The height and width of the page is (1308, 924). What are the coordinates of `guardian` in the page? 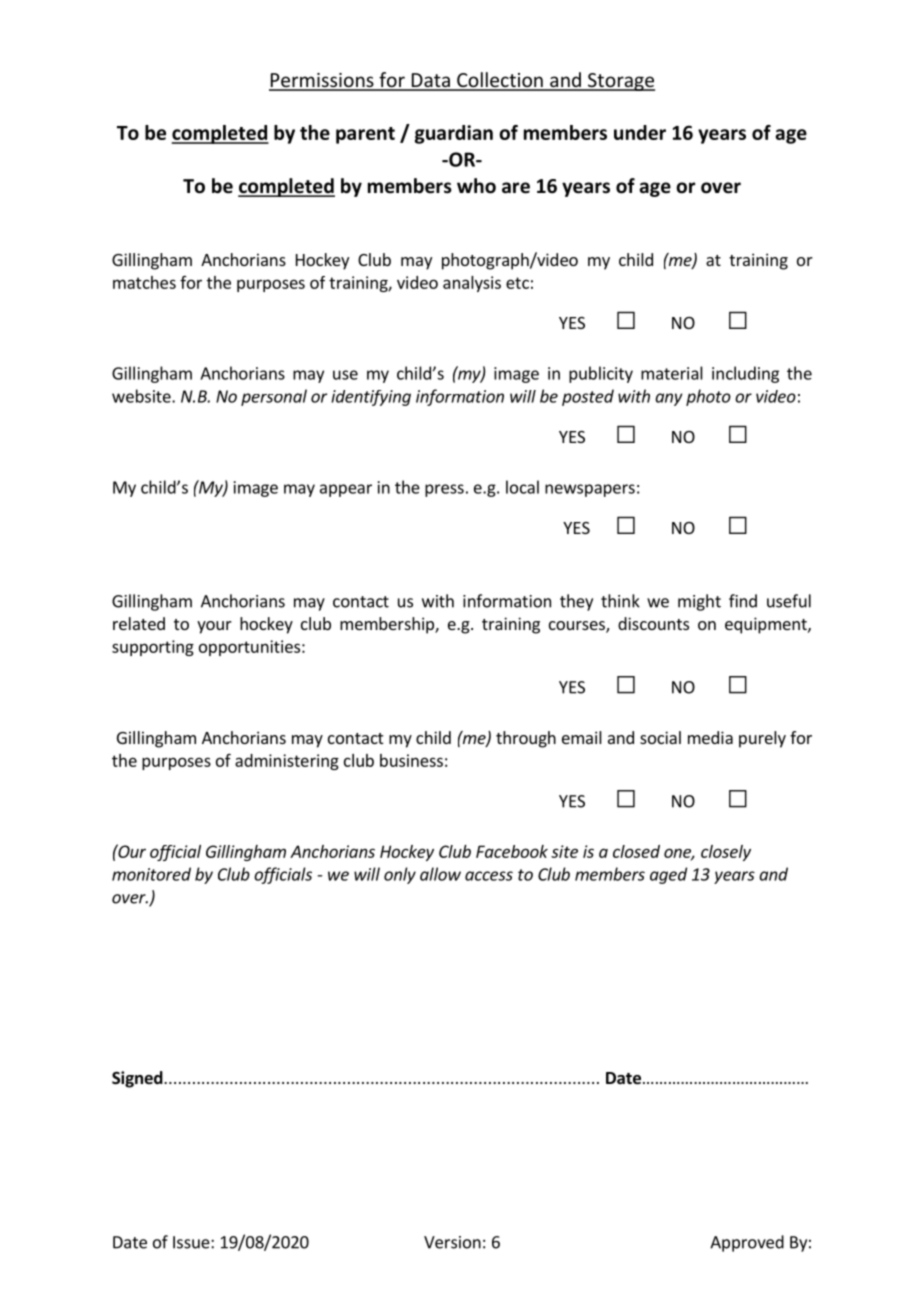 It's located at (454, 134).
